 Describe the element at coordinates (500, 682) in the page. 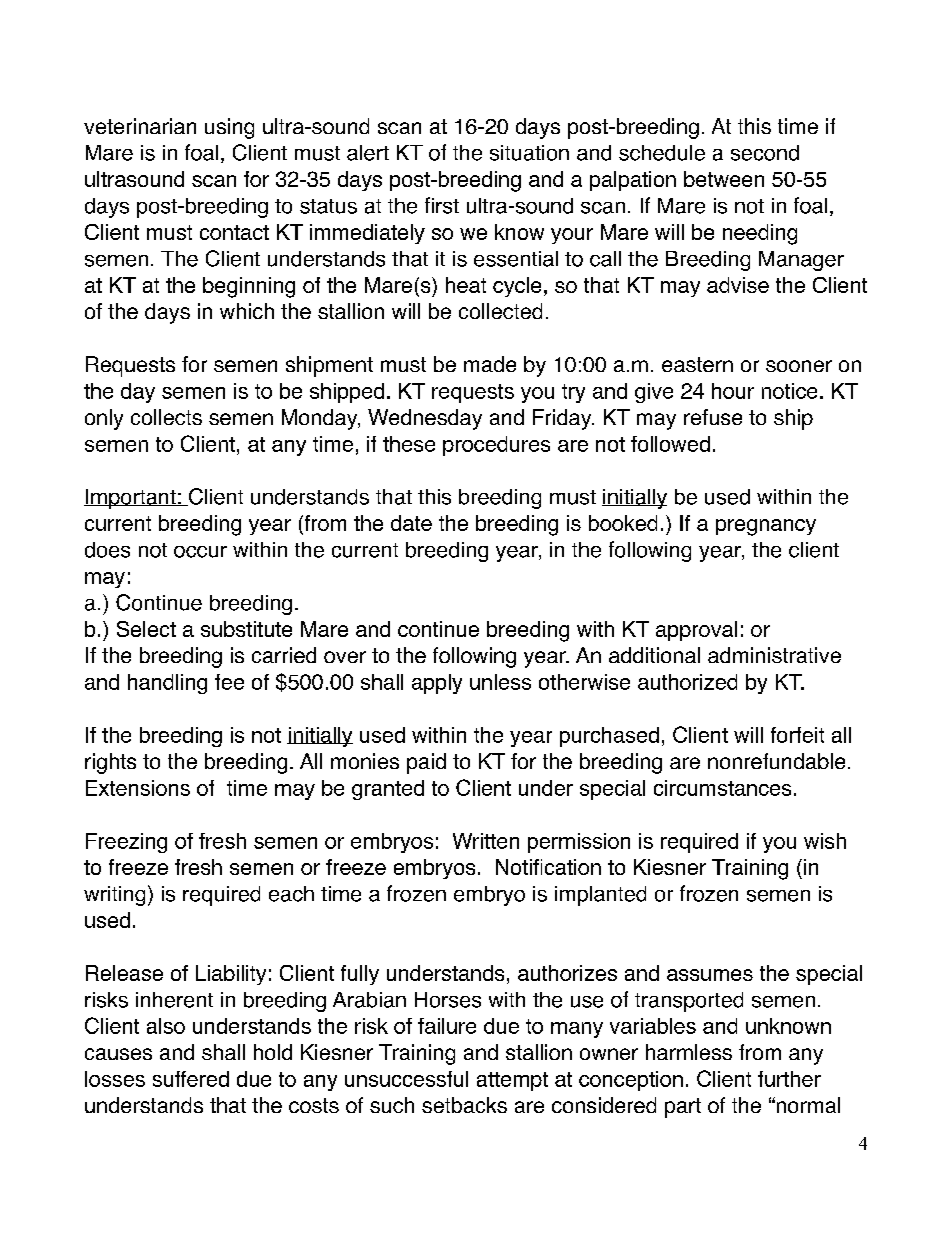

I see `unless` at that location.
